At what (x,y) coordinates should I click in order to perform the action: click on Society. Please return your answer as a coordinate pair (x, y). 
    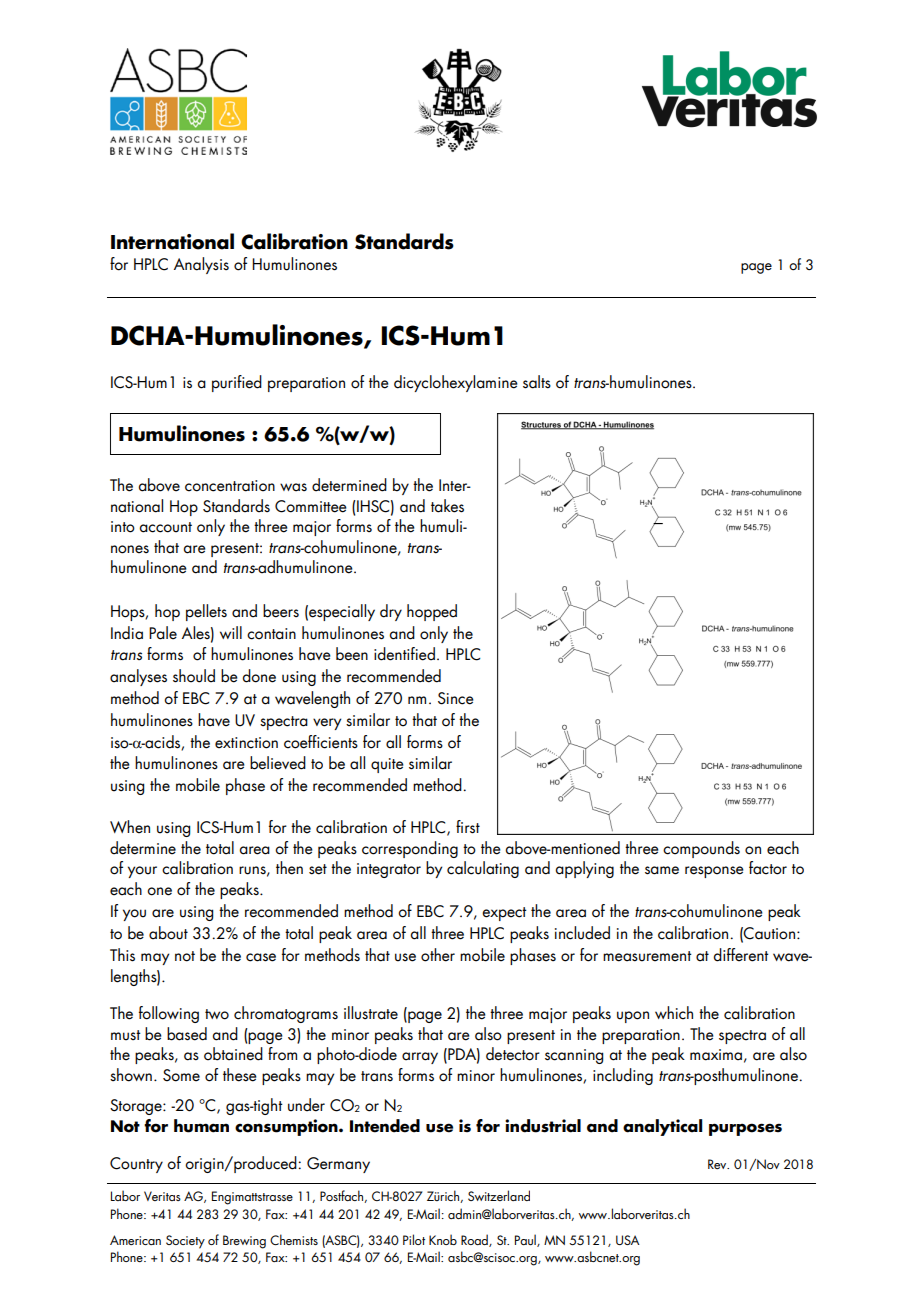
    Looking at the image, I should click on (185, 1242).
